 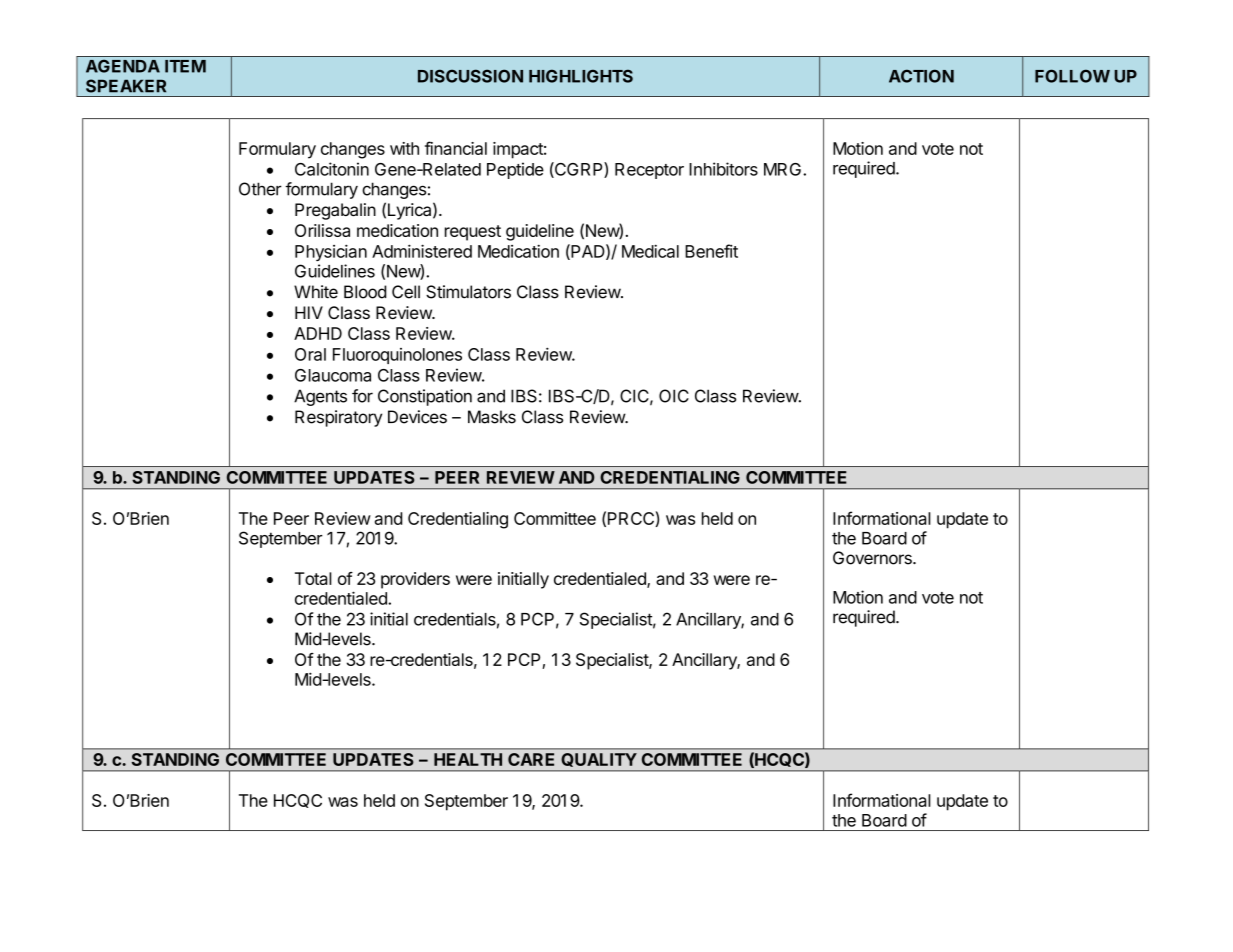 I want to click on Benefit, so click(x=711, y=251).
